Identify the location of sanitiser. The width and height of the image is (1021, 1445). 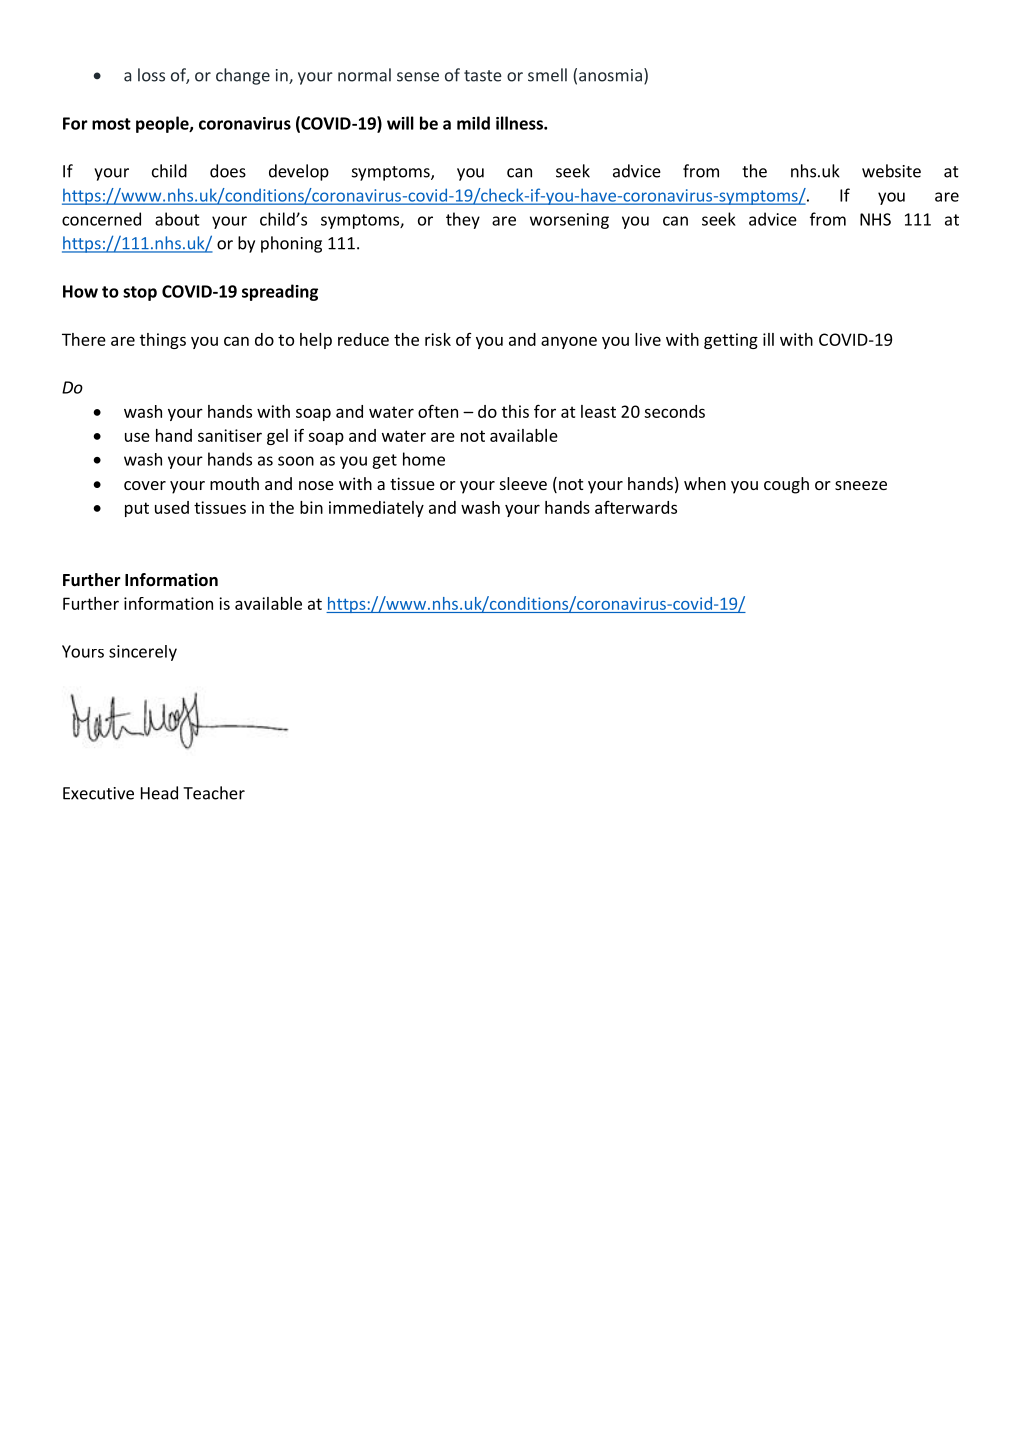
(230, 435).
